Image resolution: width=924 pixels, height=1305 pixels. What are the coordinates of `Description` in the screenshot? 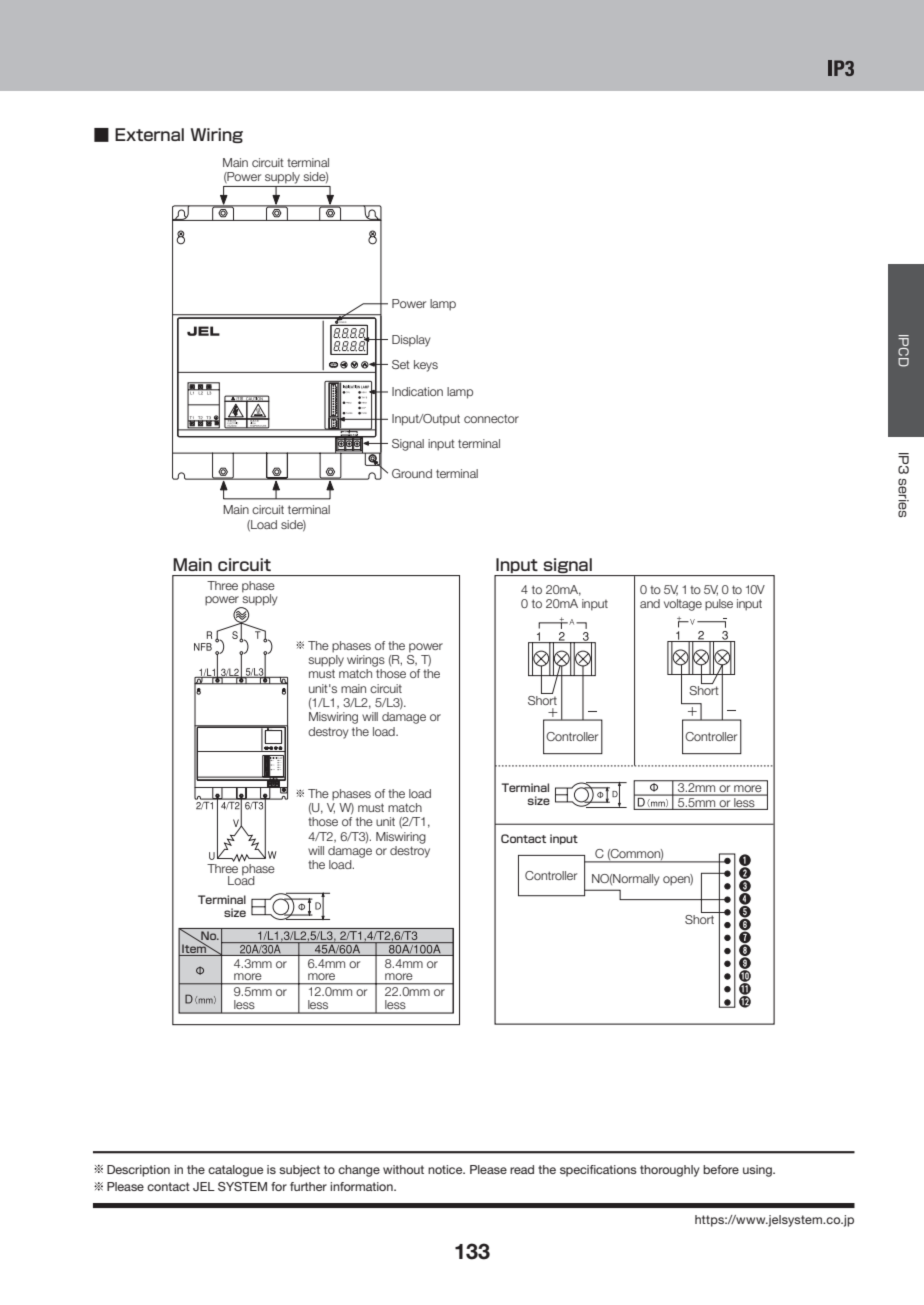 It's located at (138, 1171).
